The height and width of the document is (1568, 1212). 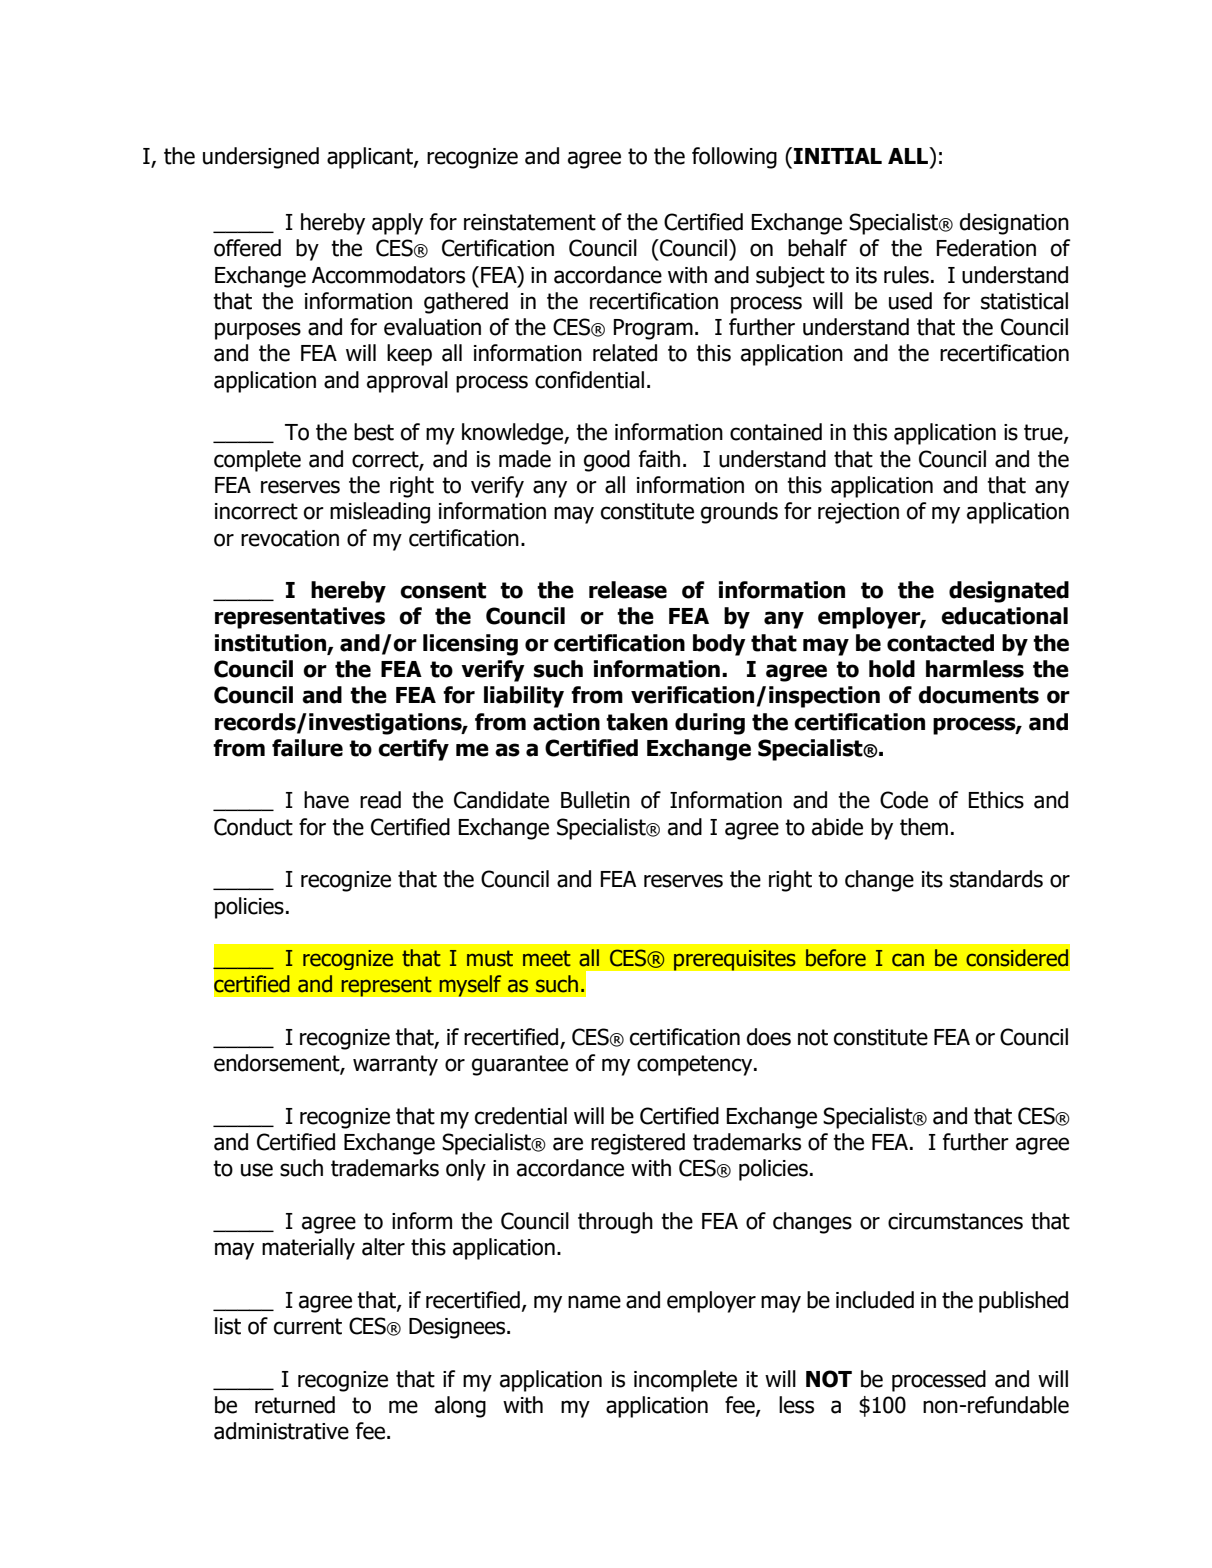 I want to click on circumstances, so click(x=955, y=1221).
